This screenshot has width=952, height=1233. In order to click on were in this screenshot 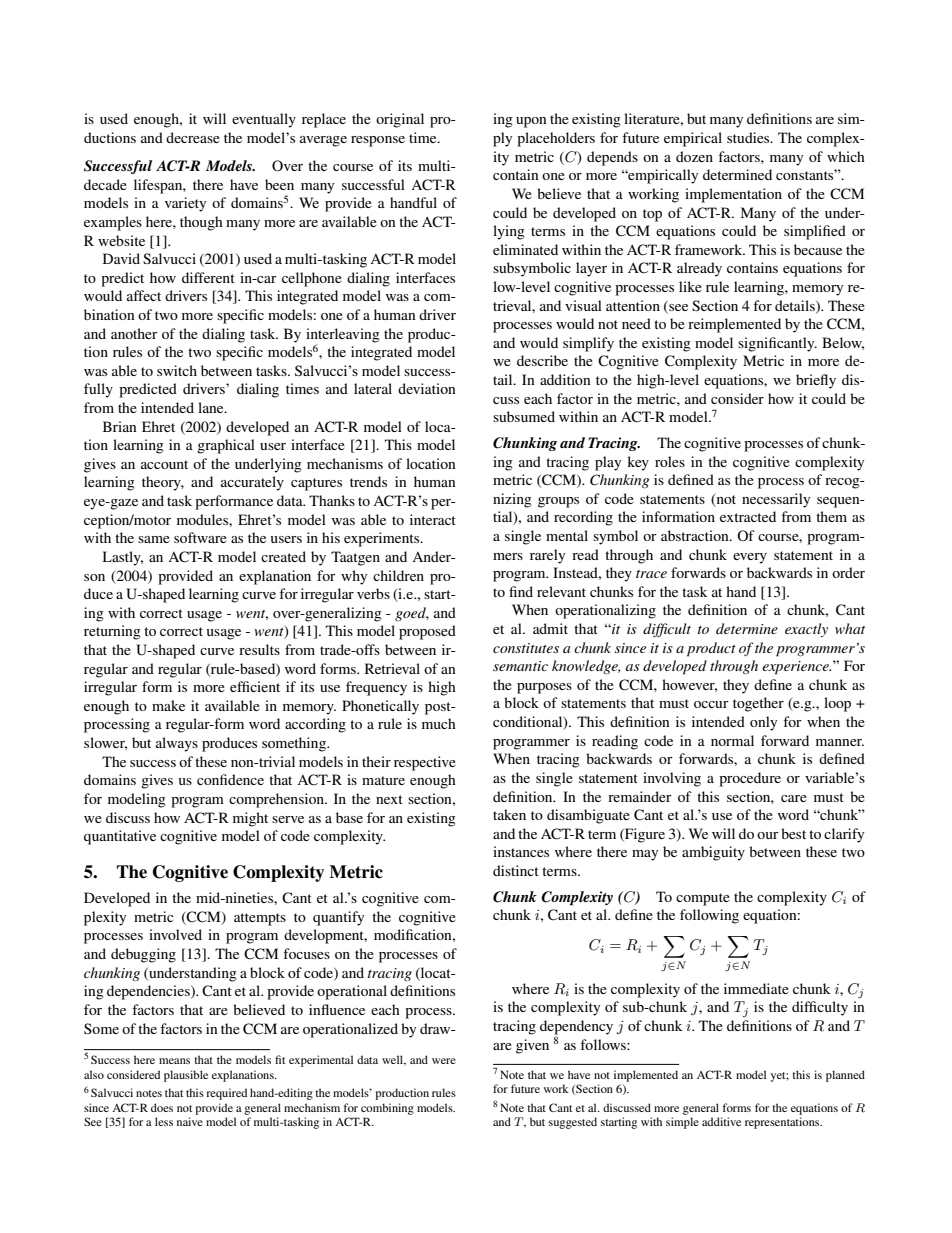, I will do `click(444, 1061)`.
